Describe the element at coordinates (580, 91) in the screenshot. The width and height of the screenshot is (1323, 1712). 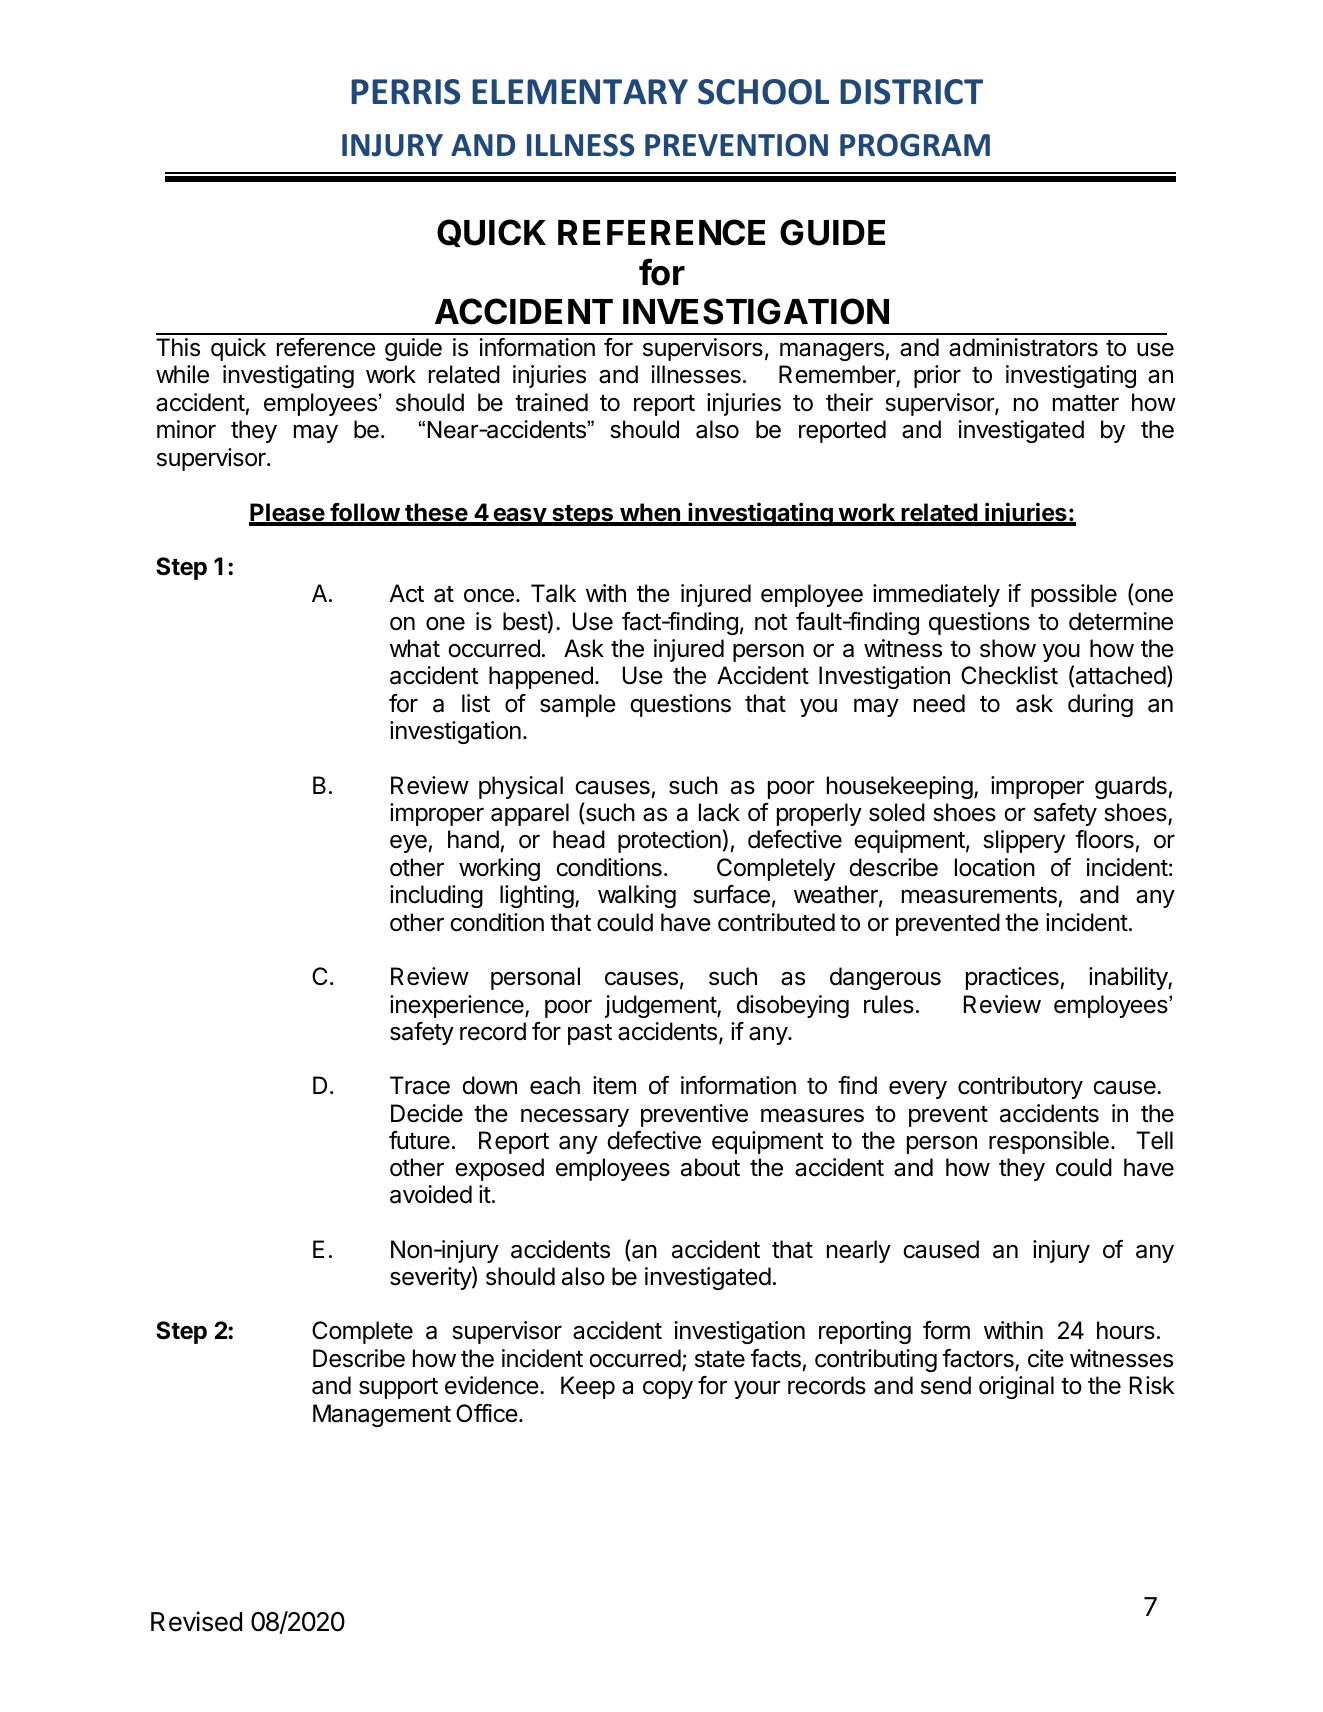
I see `ELEMENTARY` at that location.
